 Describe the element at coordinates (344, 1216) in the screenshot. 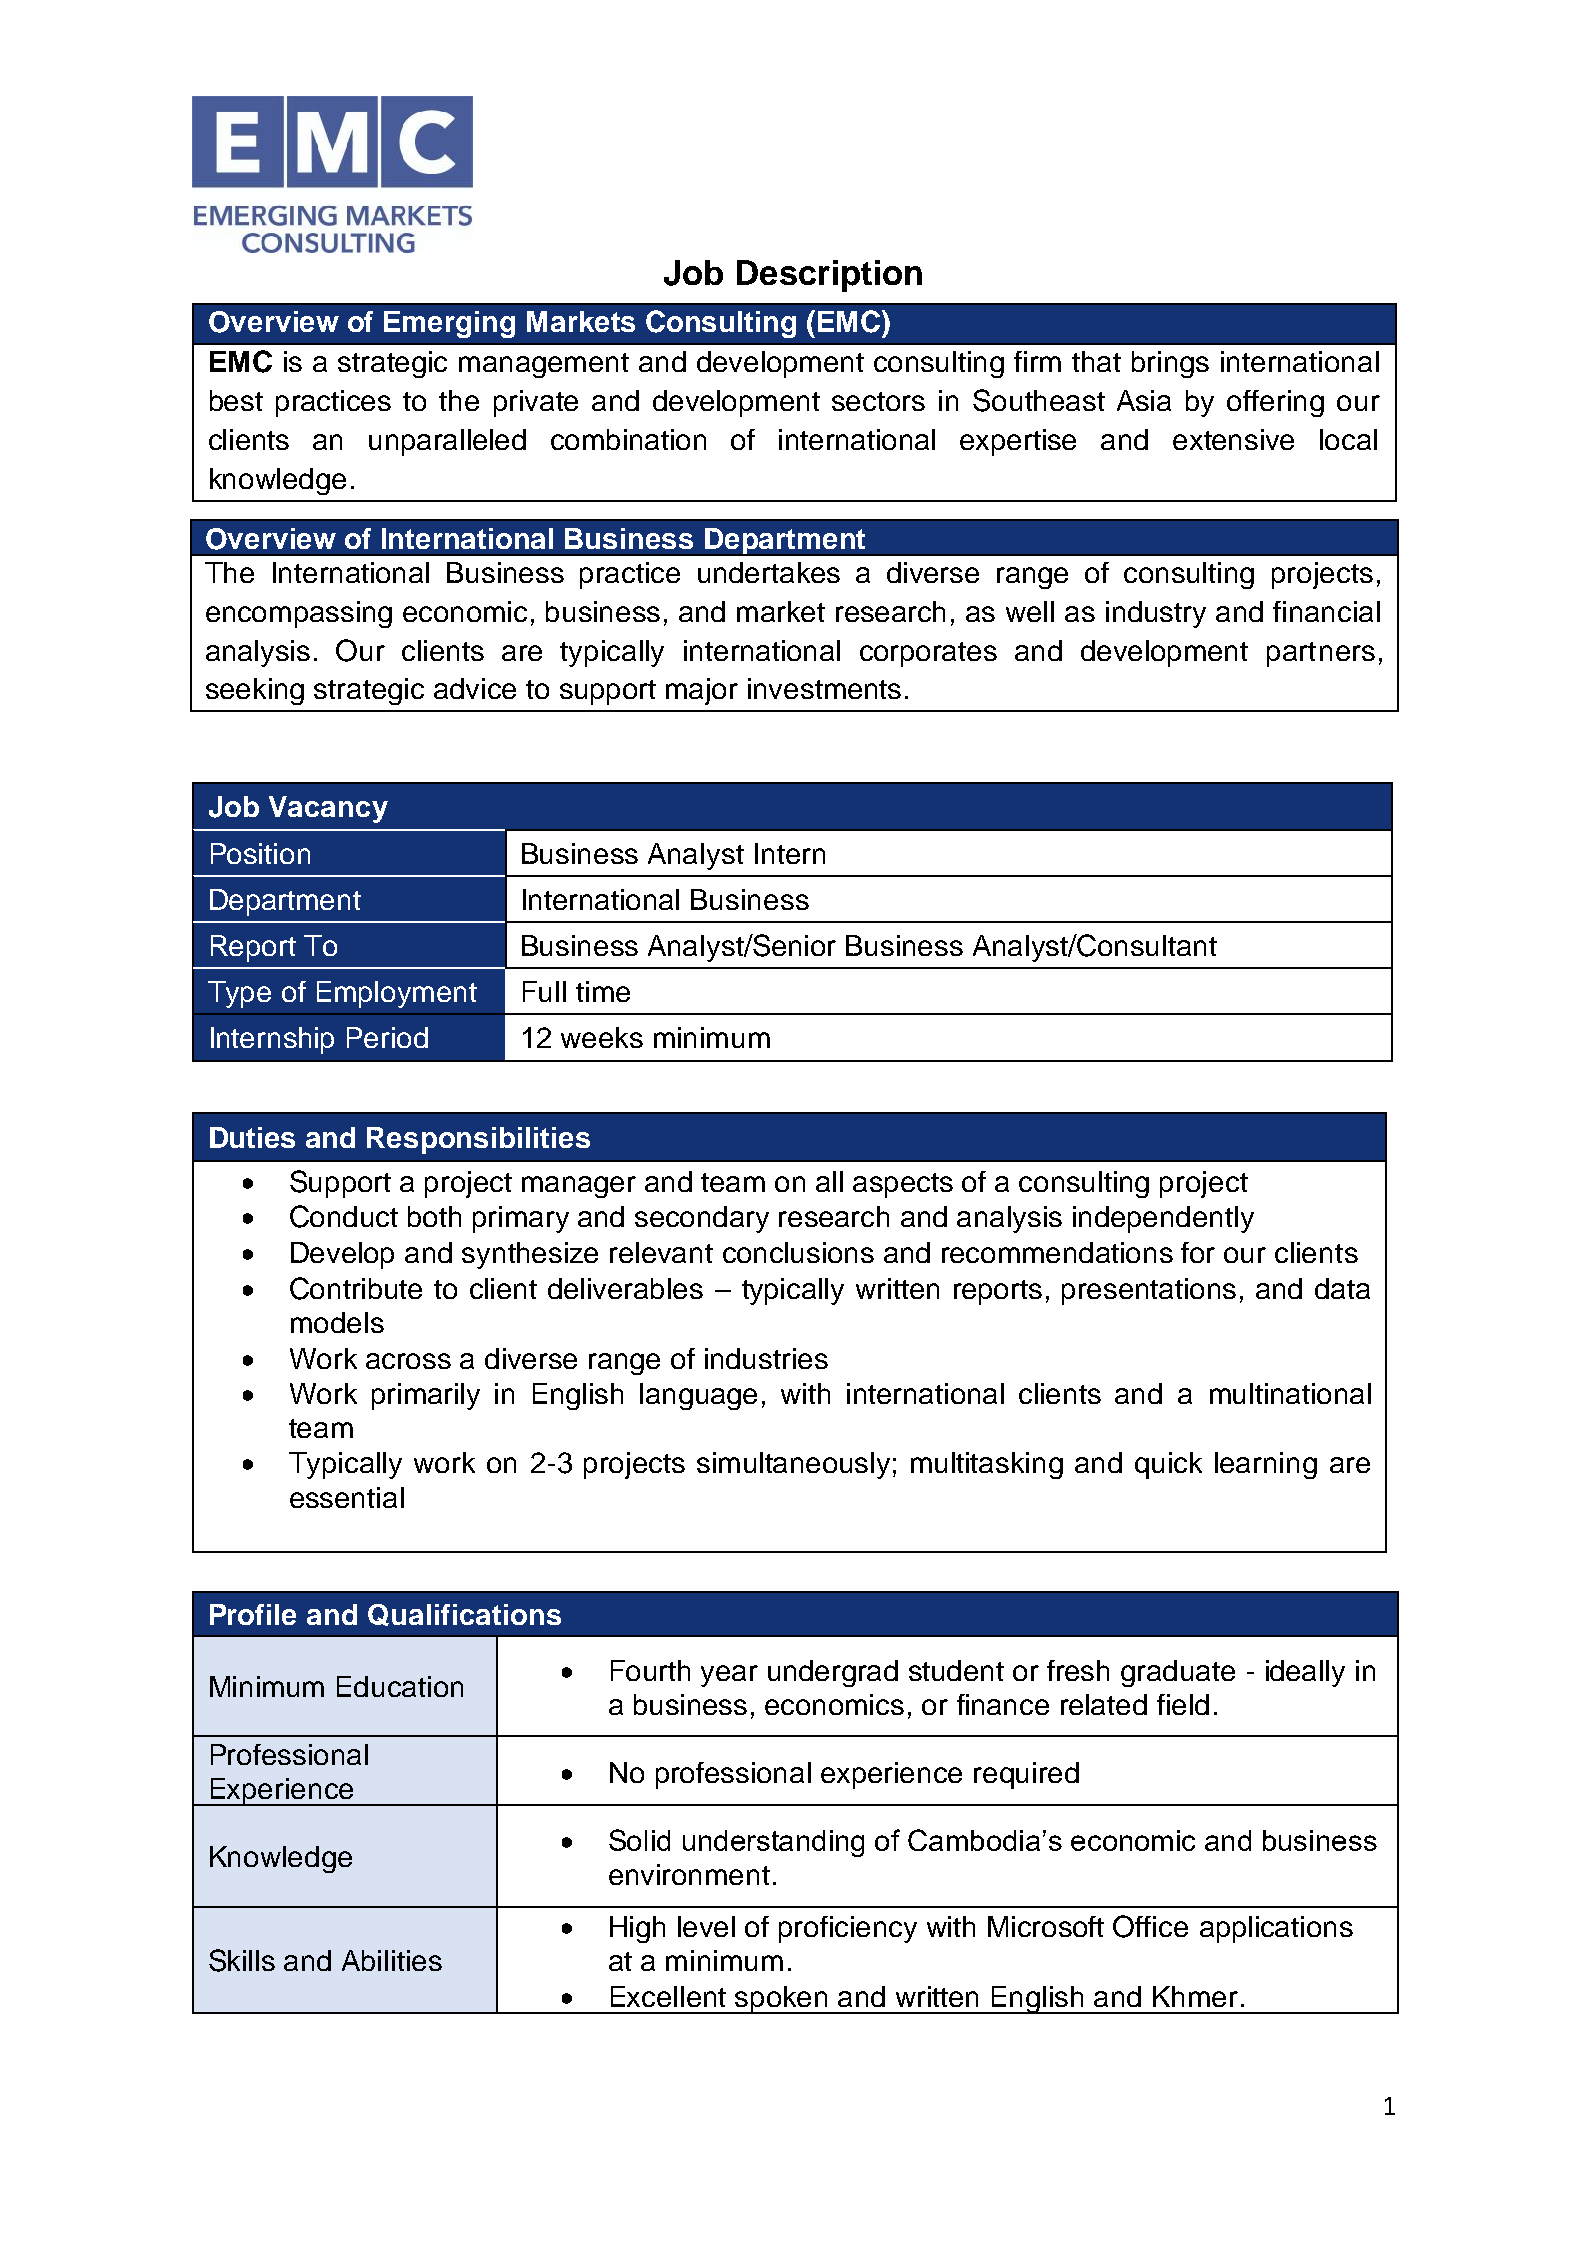

I see `Conduct` at that location.
